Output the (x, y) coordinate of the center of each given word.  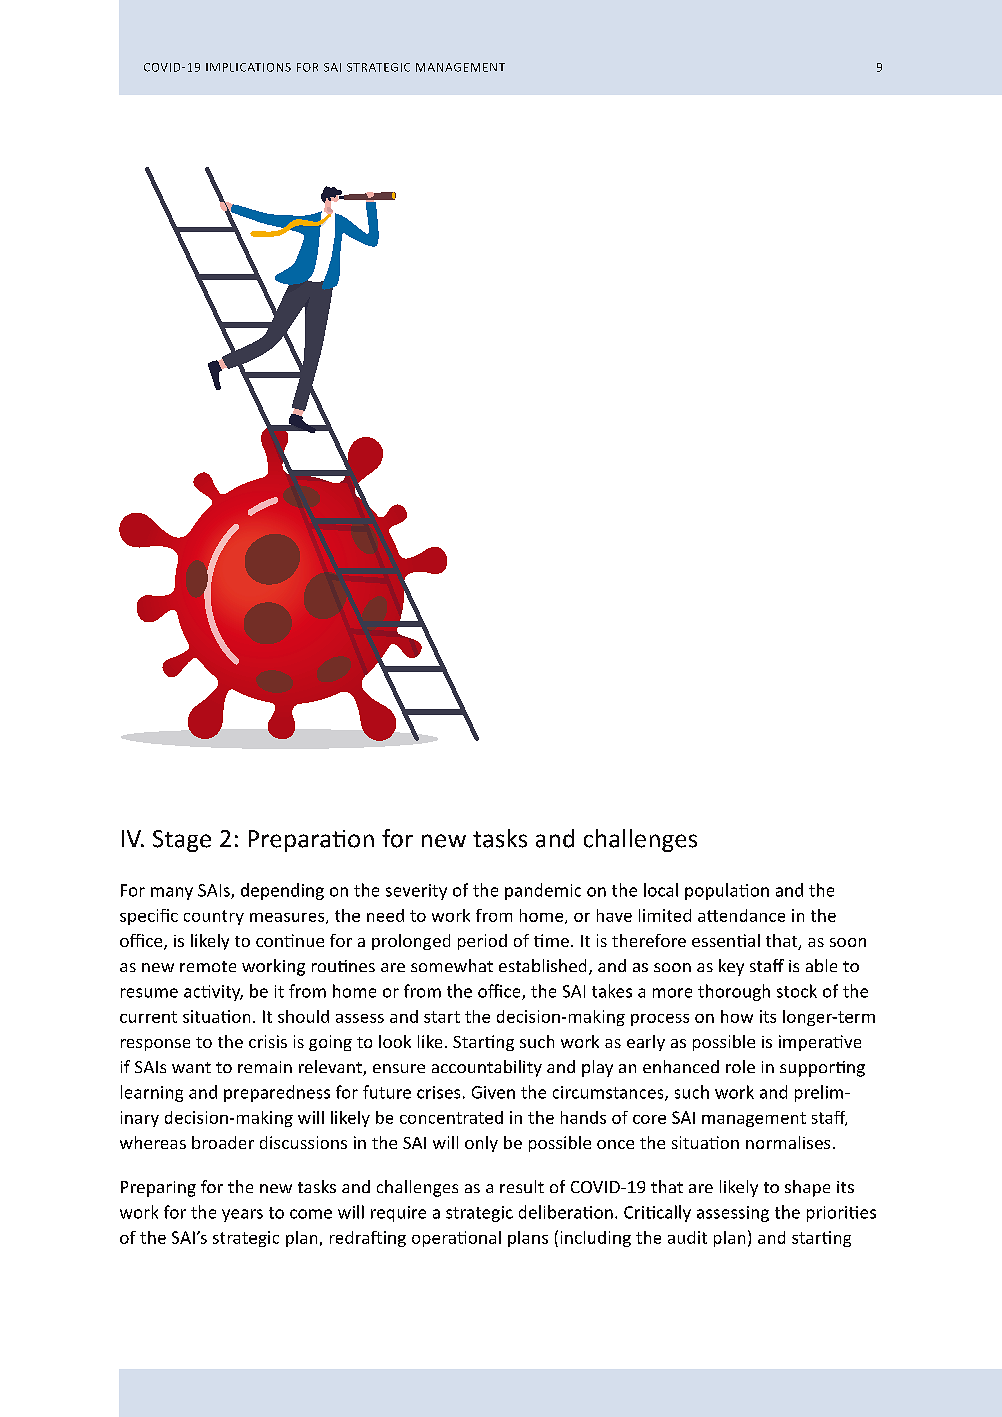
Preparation (311, 841)
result (522, 1186)
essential (726, 940)
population (727, 891)
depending (282, 891)
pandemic (543, 891)
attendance (741, 915)
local (661, 890)
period (482, 942)
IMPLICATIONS (248, 67)
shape (807, 1188)
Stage (182, 841)
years (242, 1215)
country (214, 917)
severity (416, 892)
